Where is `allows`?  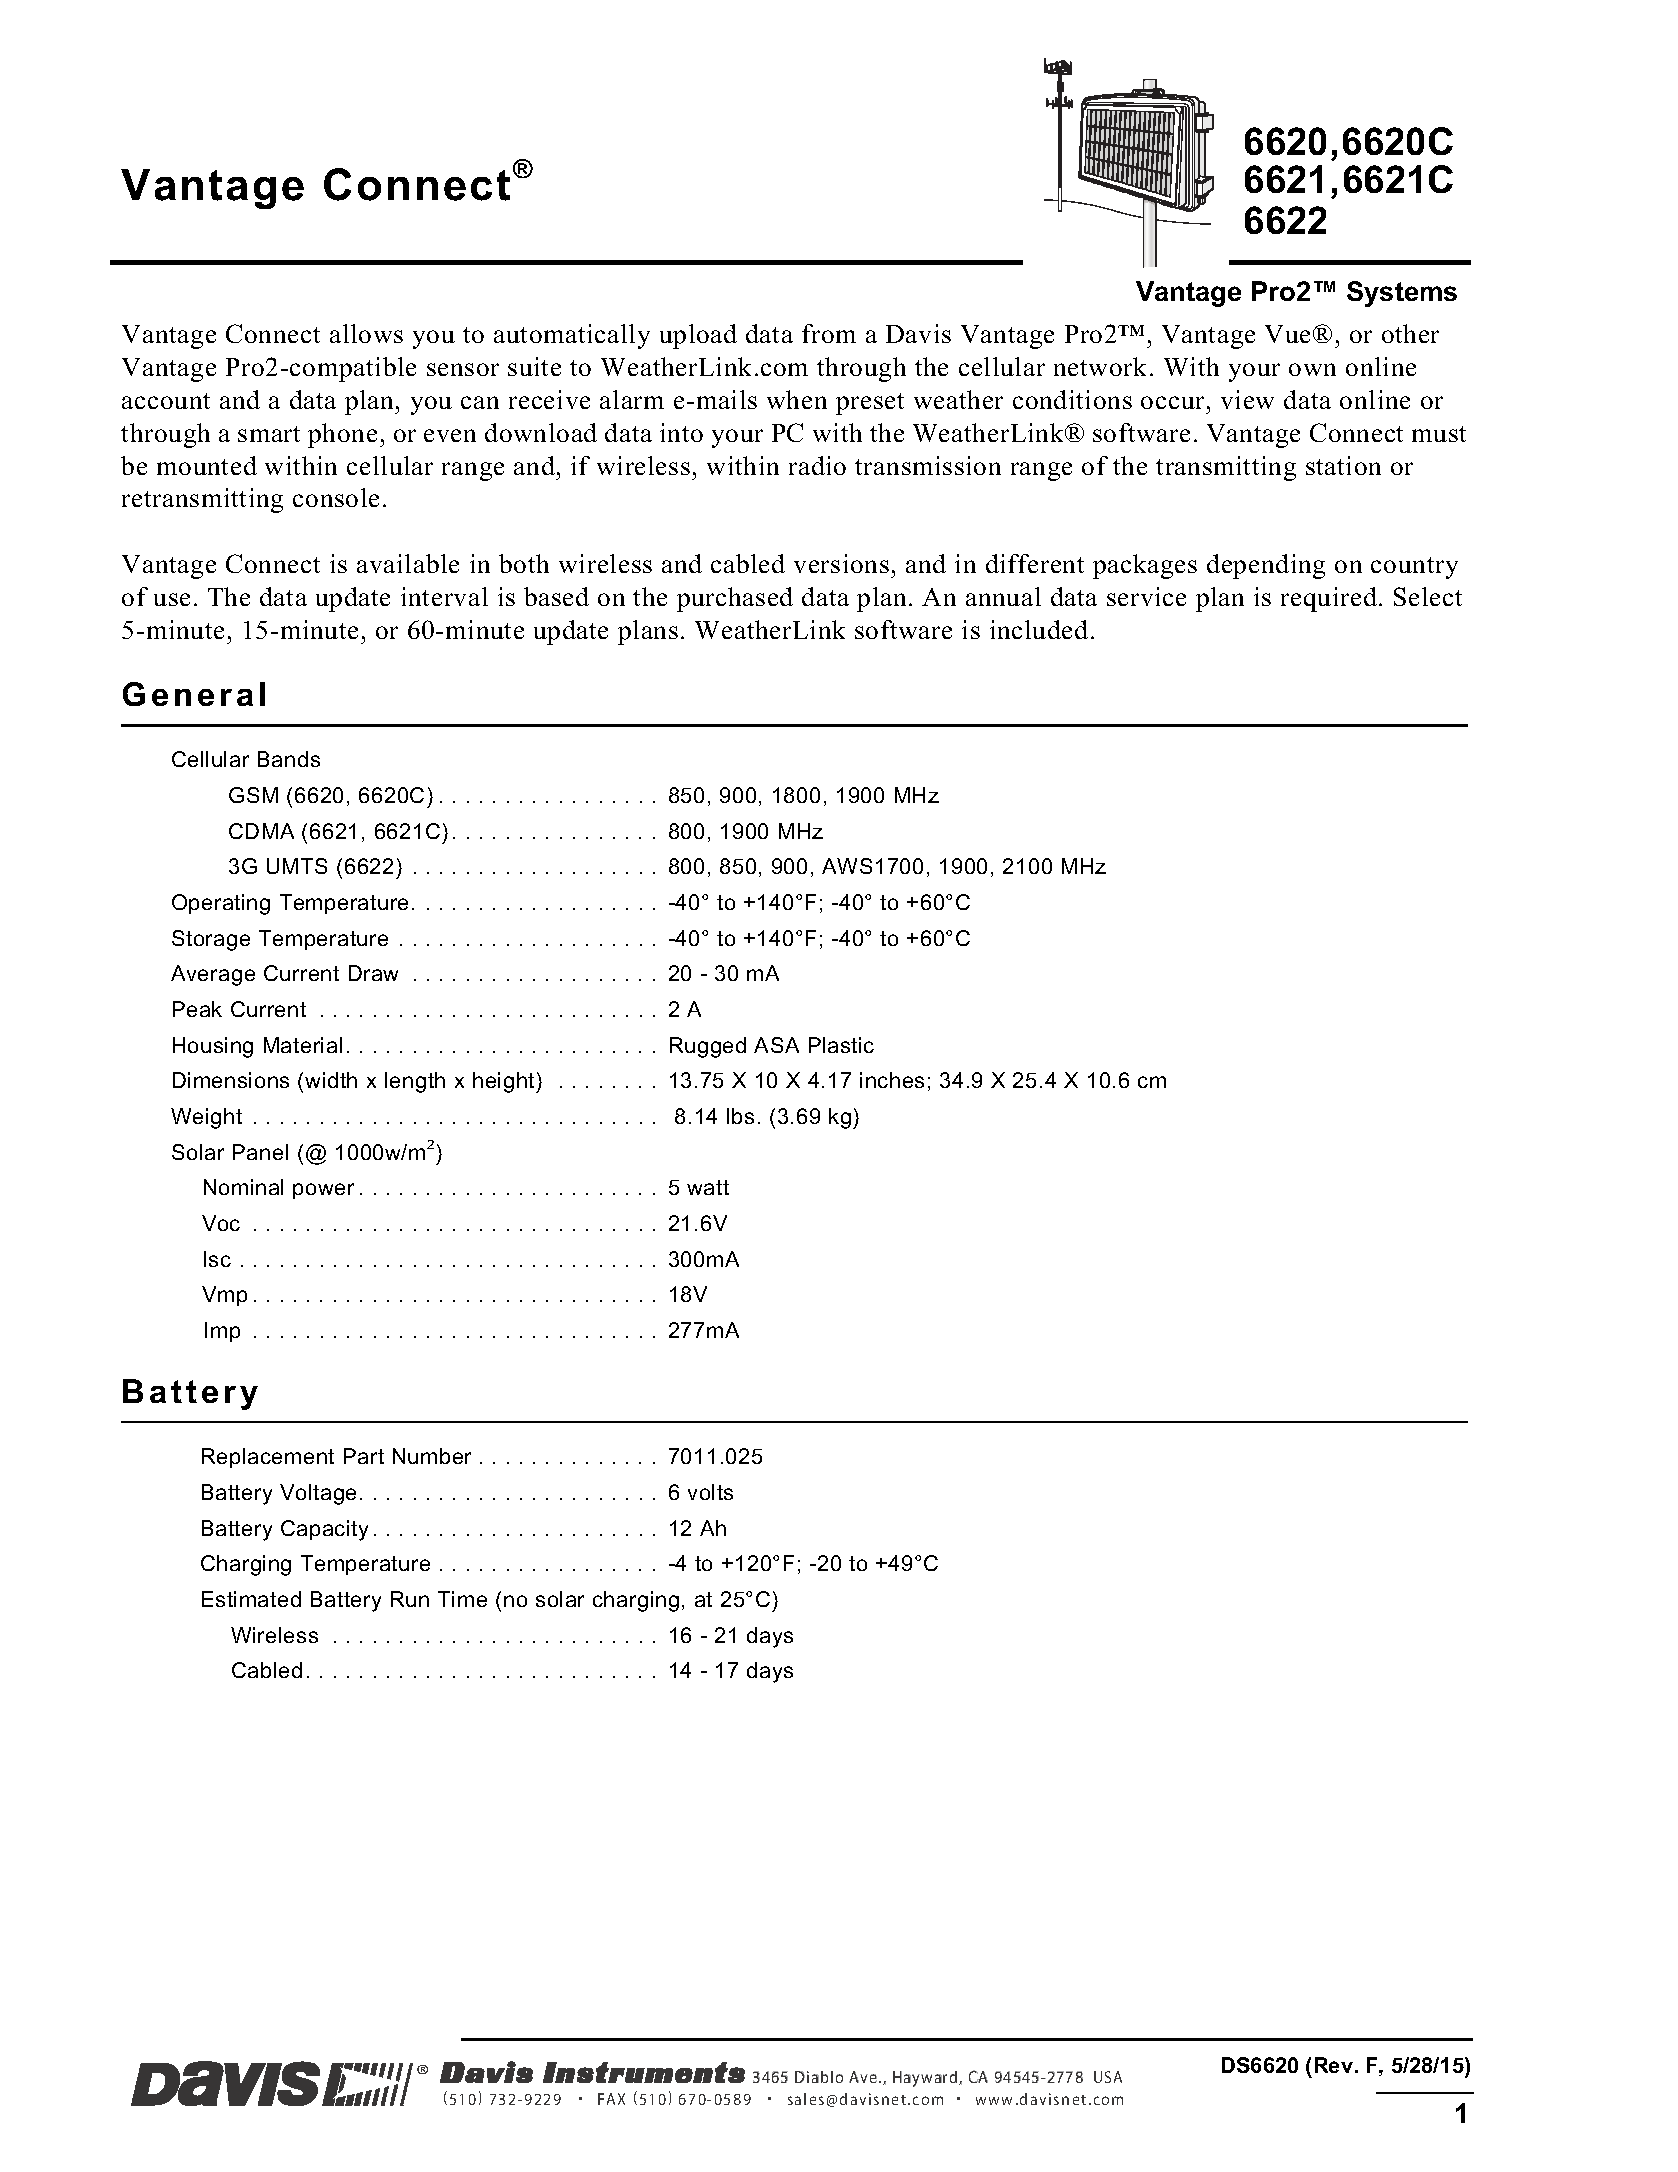
allows is located at coordinates (366, 333).
